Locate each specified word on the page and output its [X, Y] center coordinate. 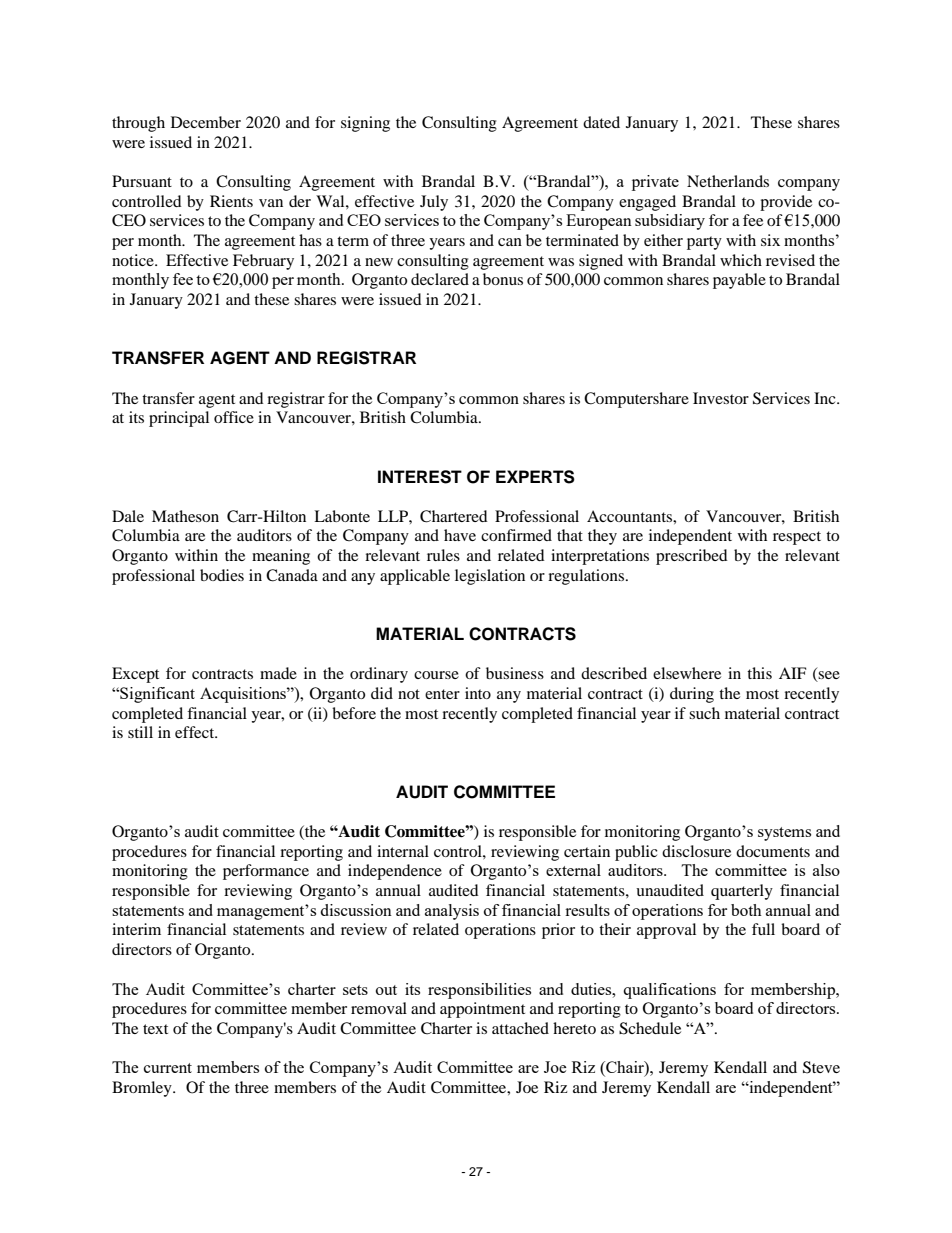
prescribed [692, 557]
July [434, 203]
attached [520, 1028]
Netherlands [728, 181]
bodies [222, 575]
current [168, 1068]
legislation [490, 577]
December [206, 122]
